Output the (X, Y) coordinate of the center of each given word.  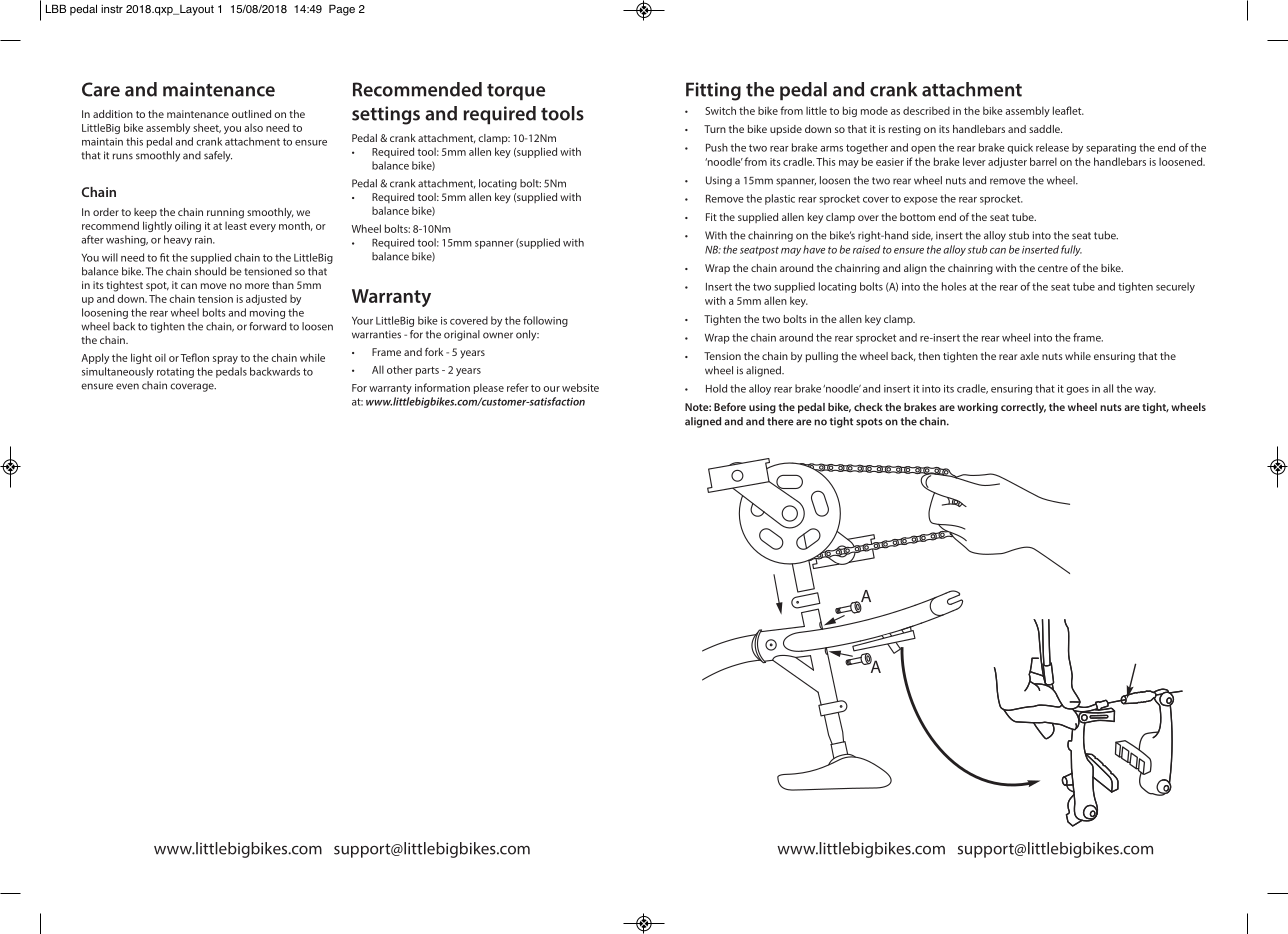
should (210, 271)
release (1052, 147)
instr (112, 9)
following (545, 321)
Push (717, 147)
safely (218, 156)
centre (1053, 268)
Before (730, 407)
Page (342, 10)
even (127, 386)
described (926, 110)
